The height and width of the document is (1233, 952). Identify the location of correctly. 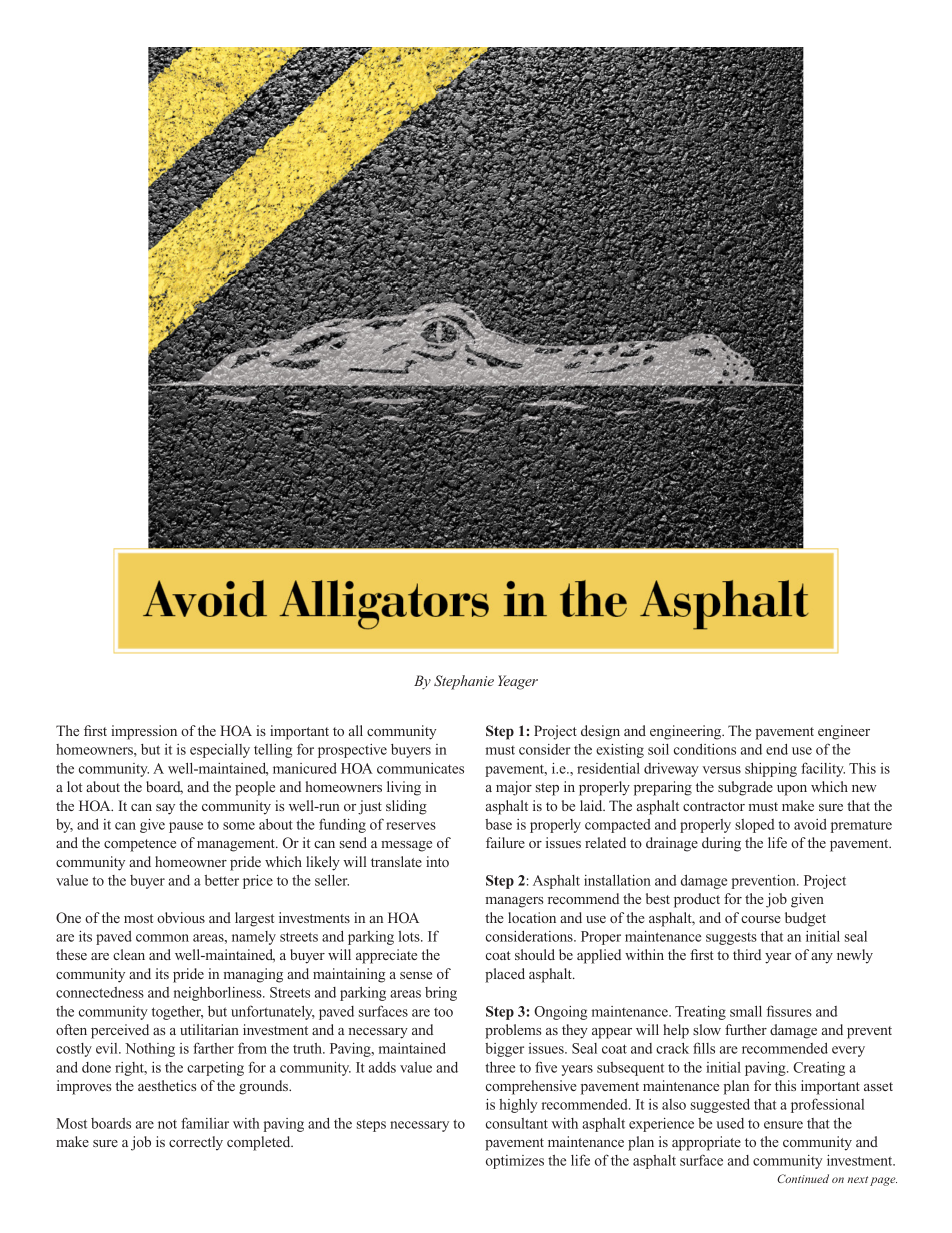
(196, 1143).
